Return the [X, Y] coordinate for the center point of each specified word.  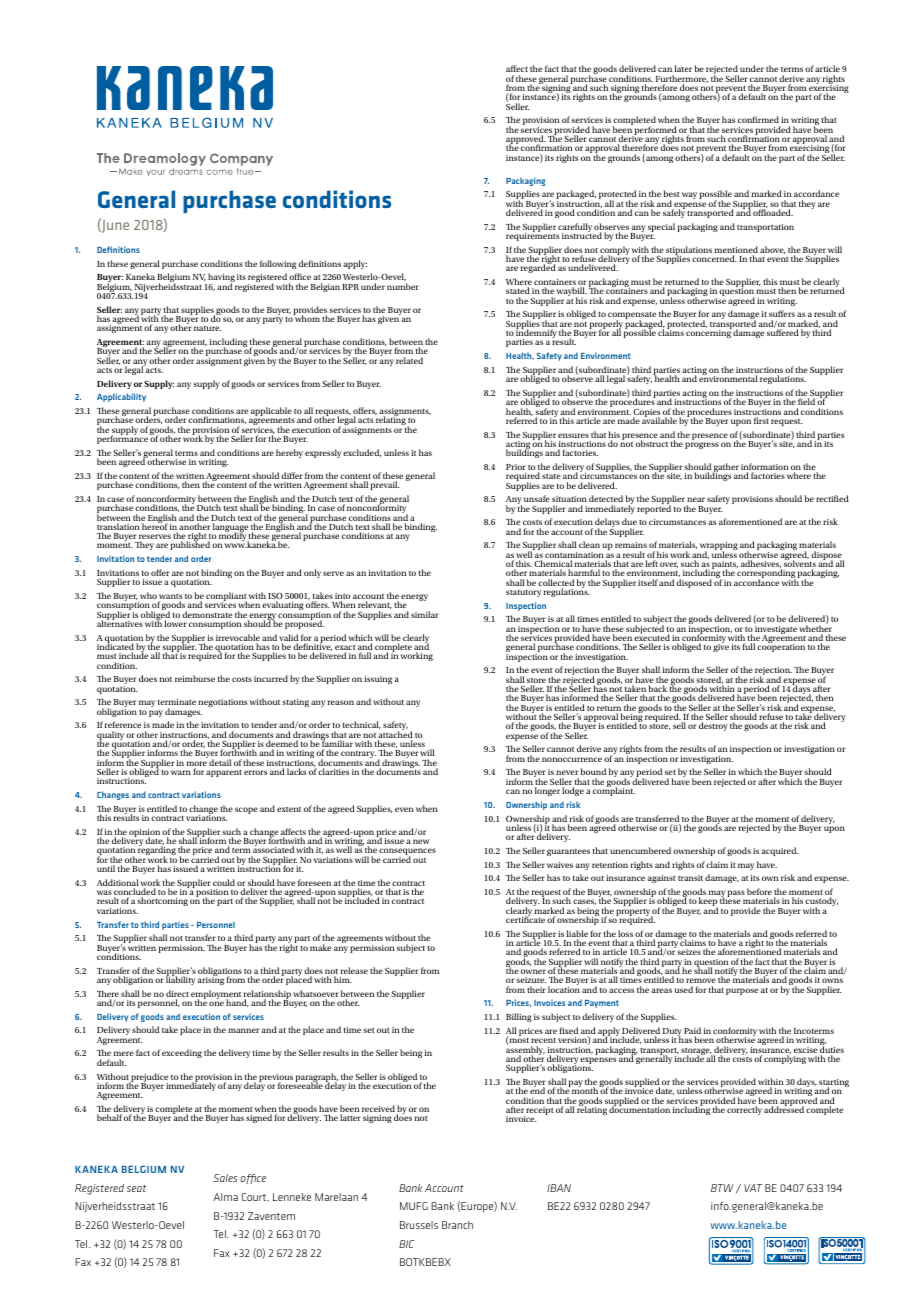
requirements [532, 236]
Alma [226, 1197]
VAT [753, 1188]
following [278, 264]
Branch [457, 1225]
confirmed [758, 119]
